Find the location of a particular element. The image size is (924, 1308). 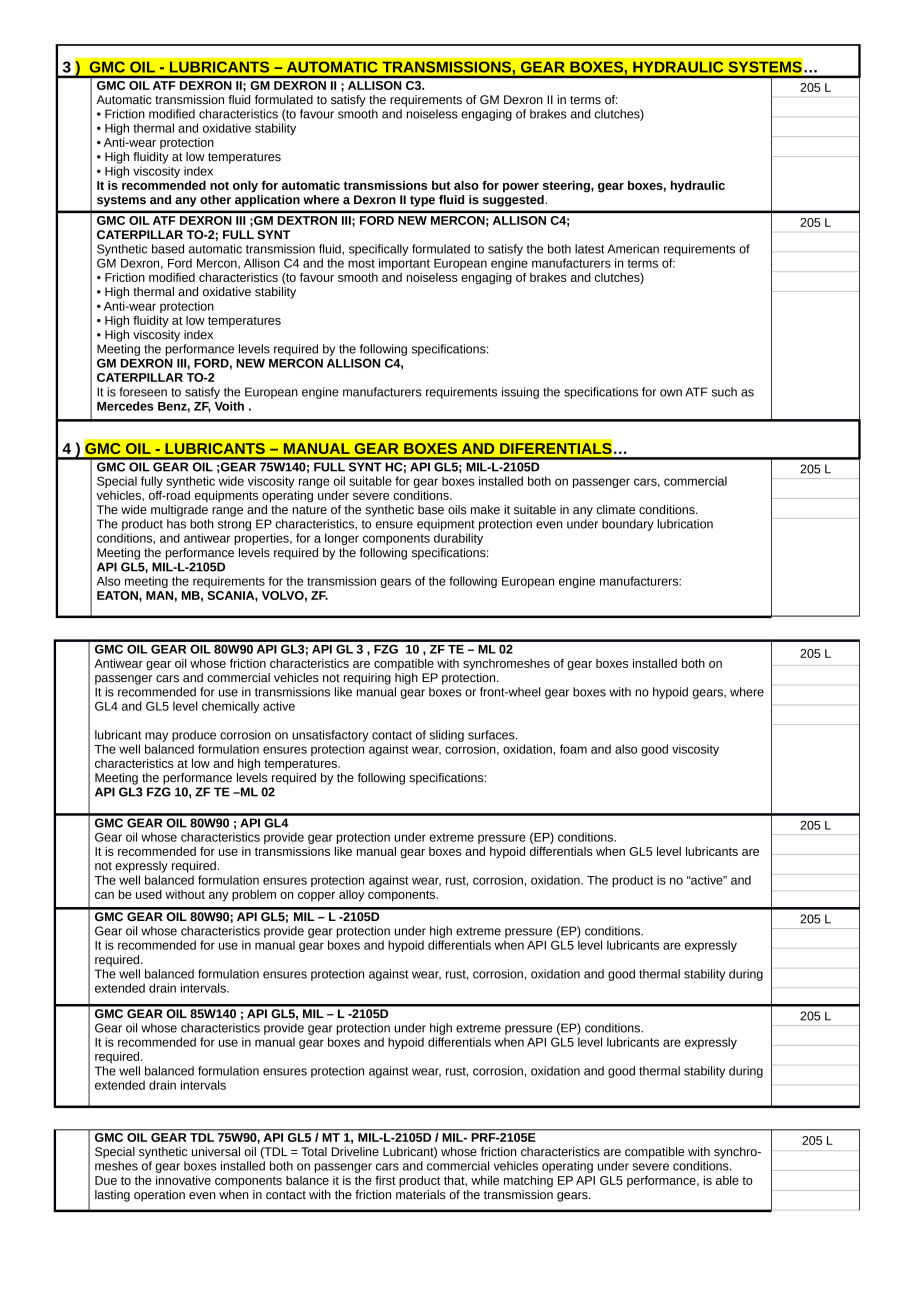

durability is located at coordinates (458, 539).
